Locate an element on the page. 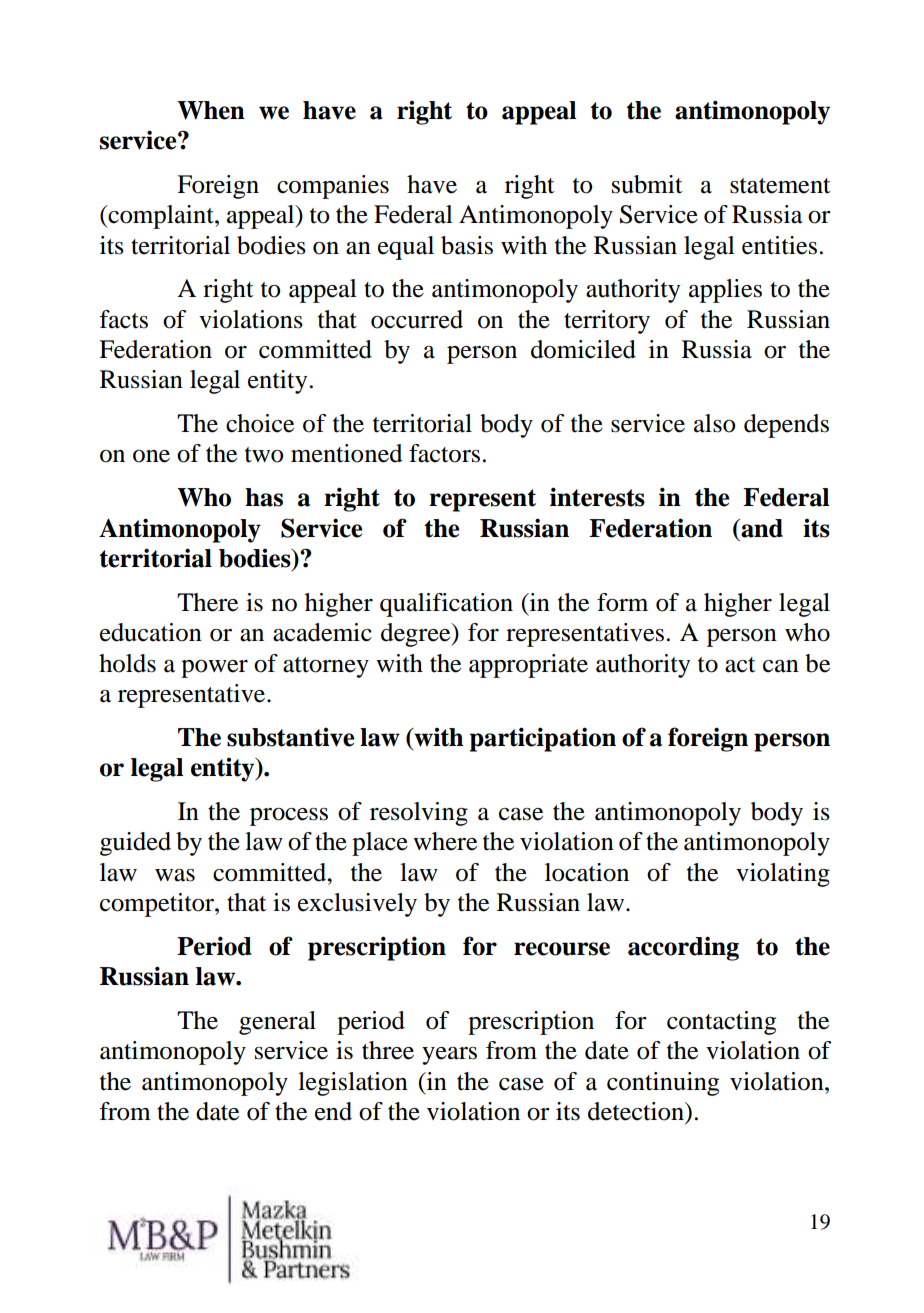 This page has width=924, height=1313. submit is located at coordinates (647, 184).
